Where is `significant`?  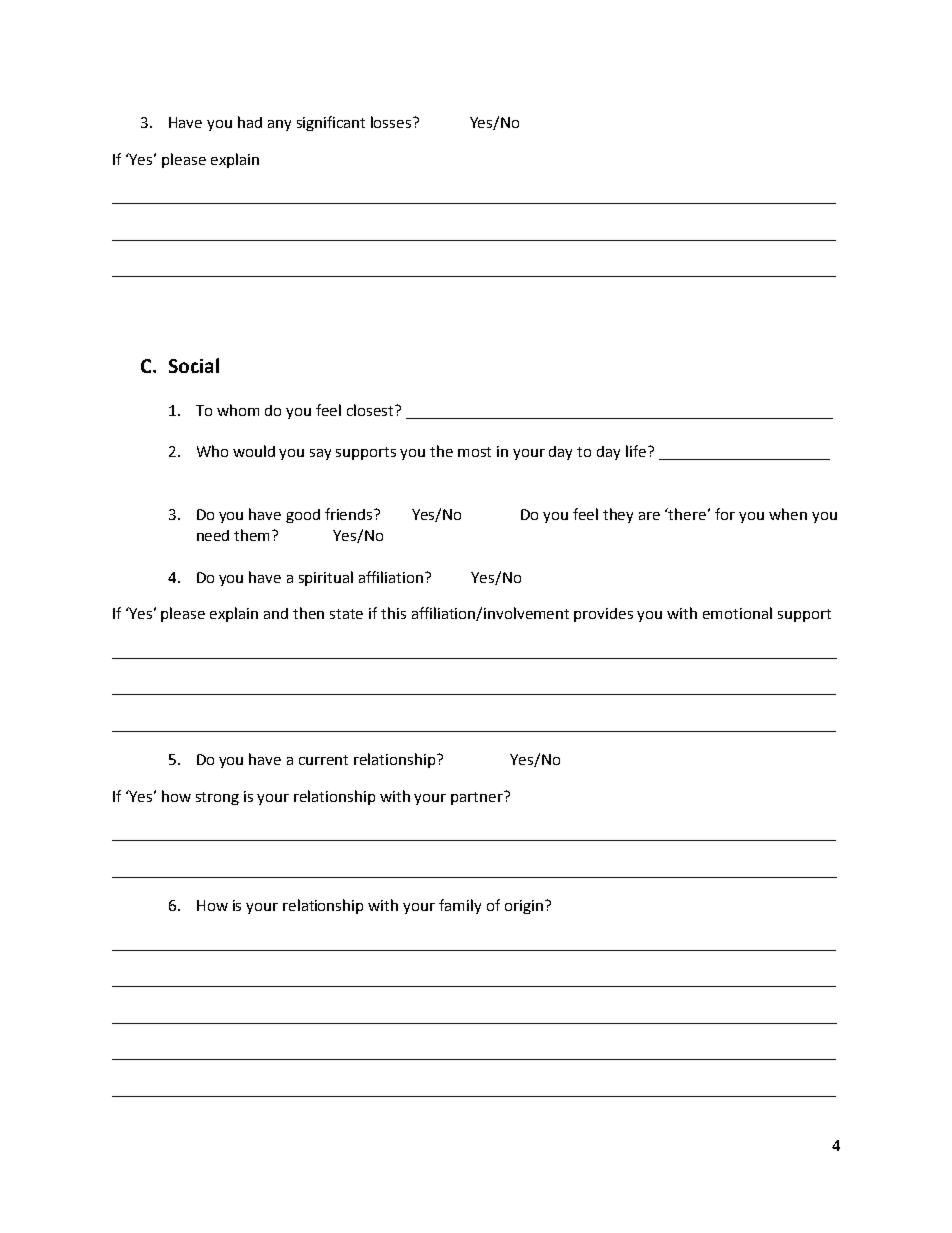
significant is located at coordinates (331, 123).
